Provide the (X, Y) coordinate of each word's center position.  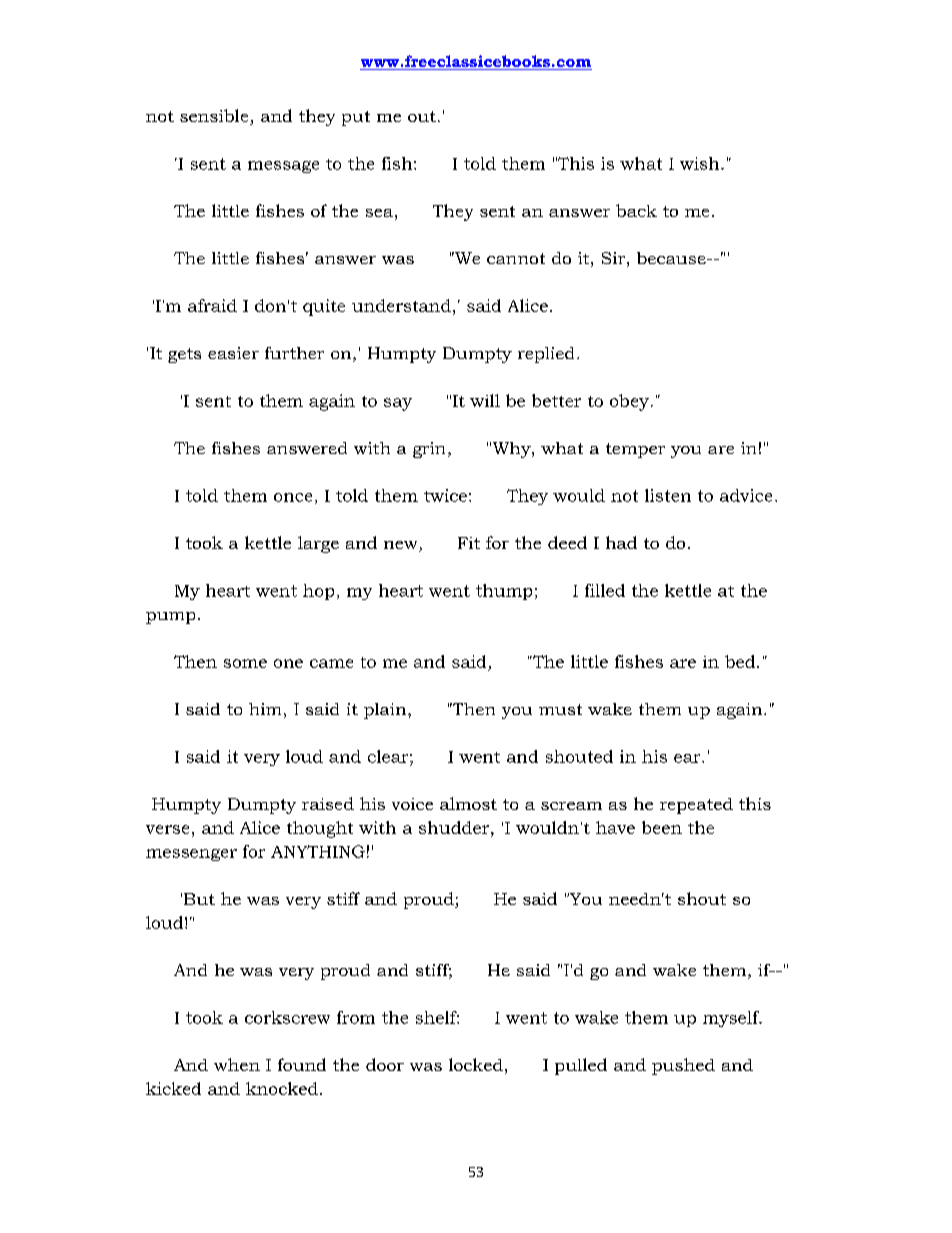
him (265, 709)
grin (429, 450)
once (293, 497)
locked (476, 1064)
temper (635, 450)
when (237, 1064)
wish (701, 163)
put (356, 118)
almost (468, 803)
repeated (696, 806)
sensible (215, 117)
